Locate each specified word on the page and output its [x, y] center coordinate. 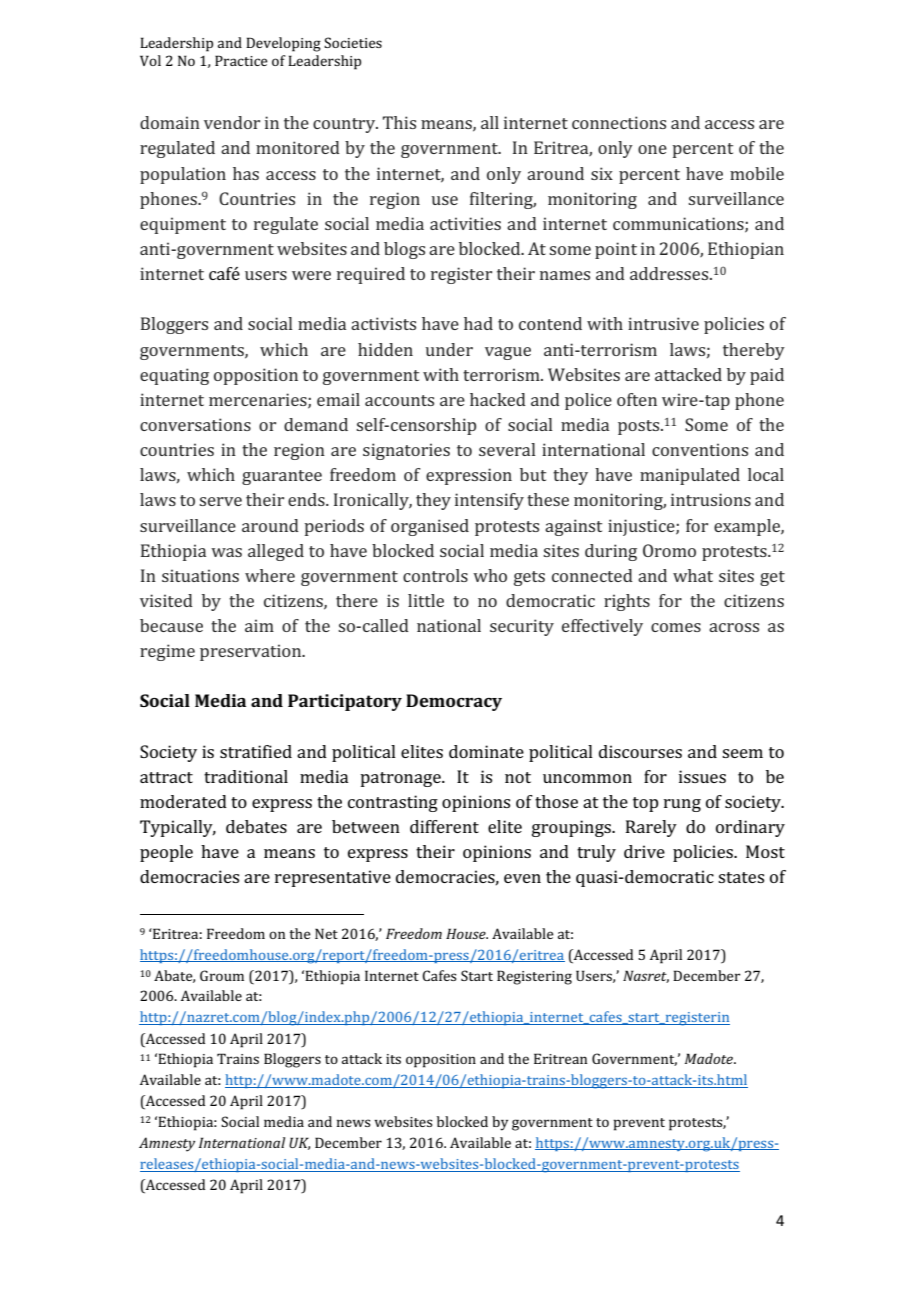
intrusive [663, 323]
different [444, 826]
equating [174, 376]
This [399, 122]
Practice [241, 60]
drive [644, 851]
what [693, 575]
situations [200, 575]
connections [619, 122]
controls [435, 575]
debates [256, 826]
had [478, 323]
